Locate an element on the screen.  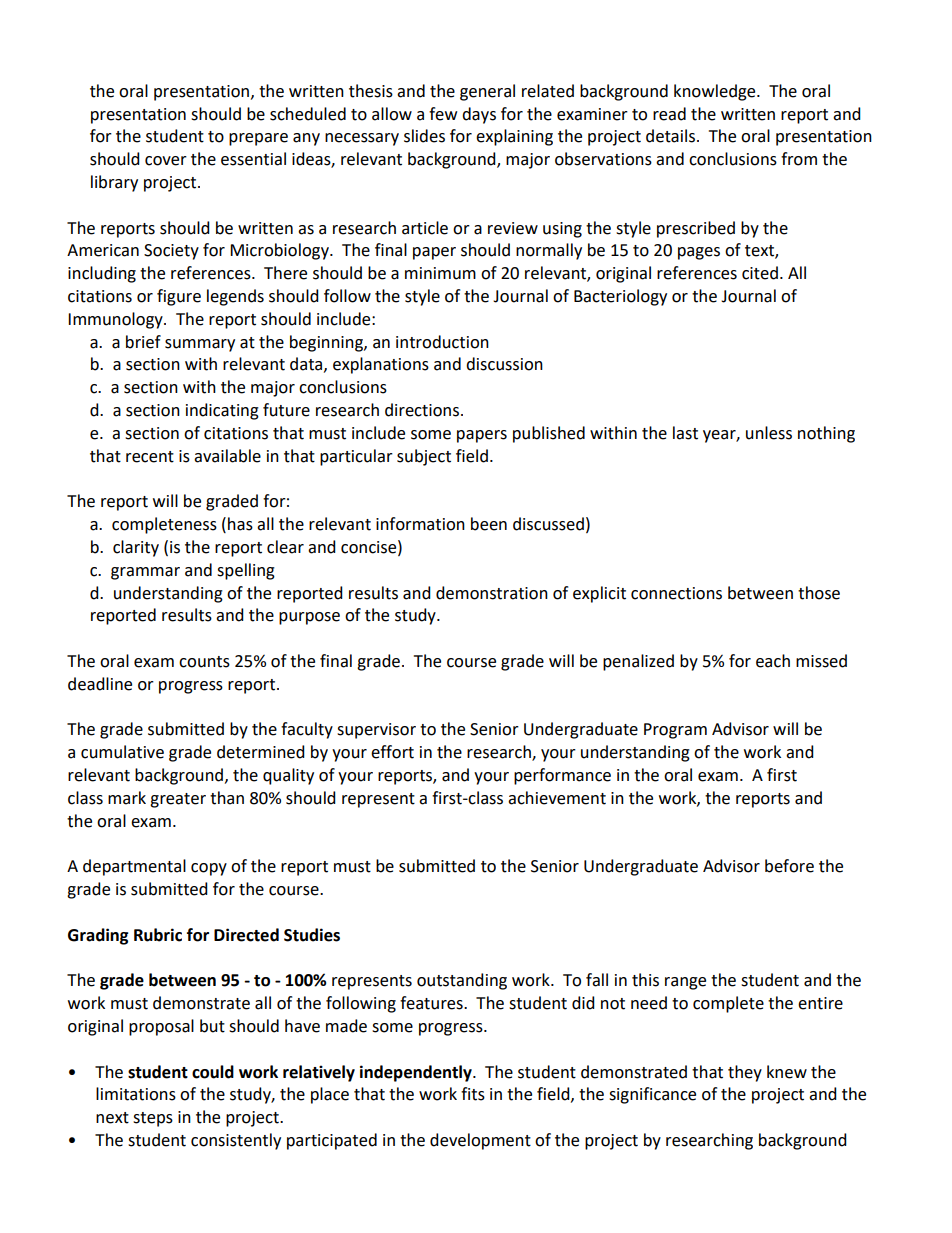
days is located at coordinates (479, 115).
